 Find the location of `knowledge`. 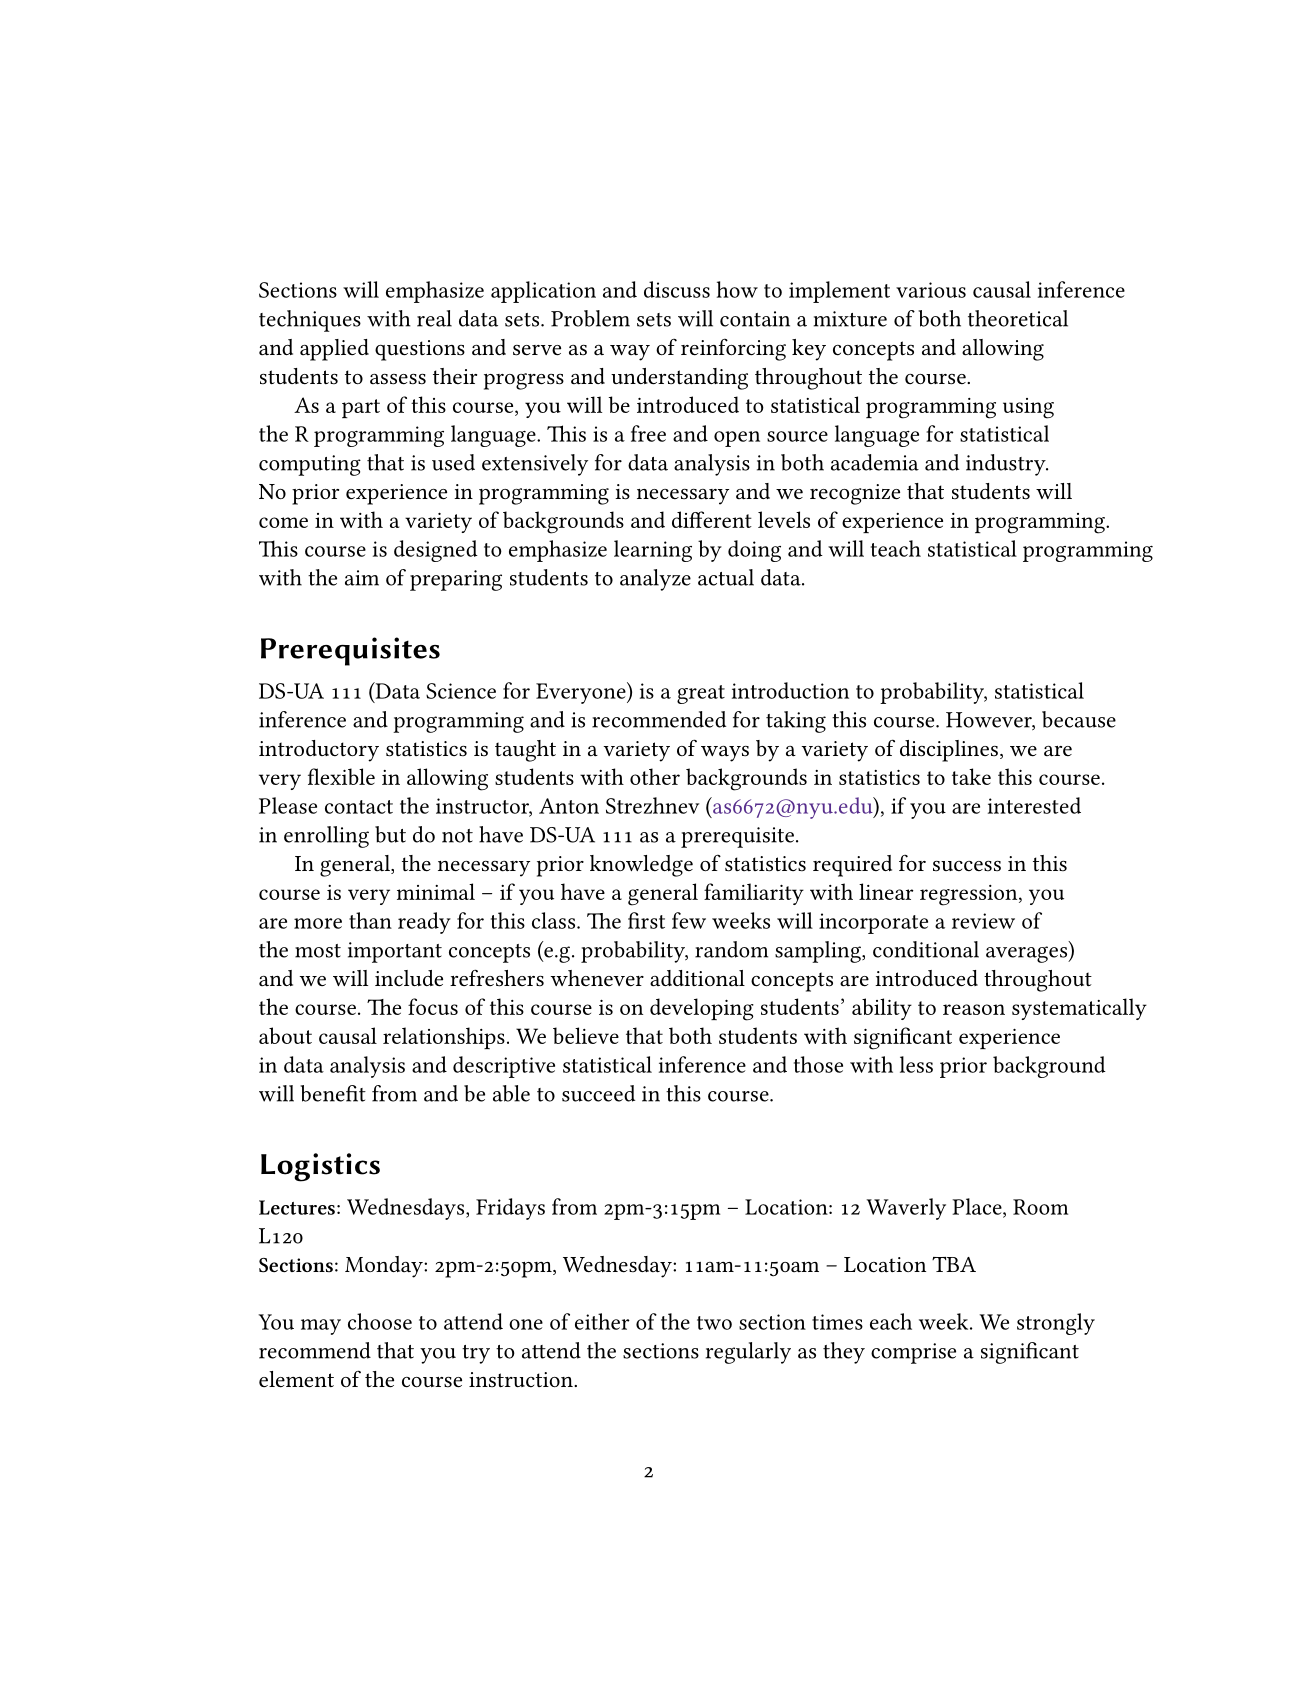

knowledge is located at coordinates (641, 866).
